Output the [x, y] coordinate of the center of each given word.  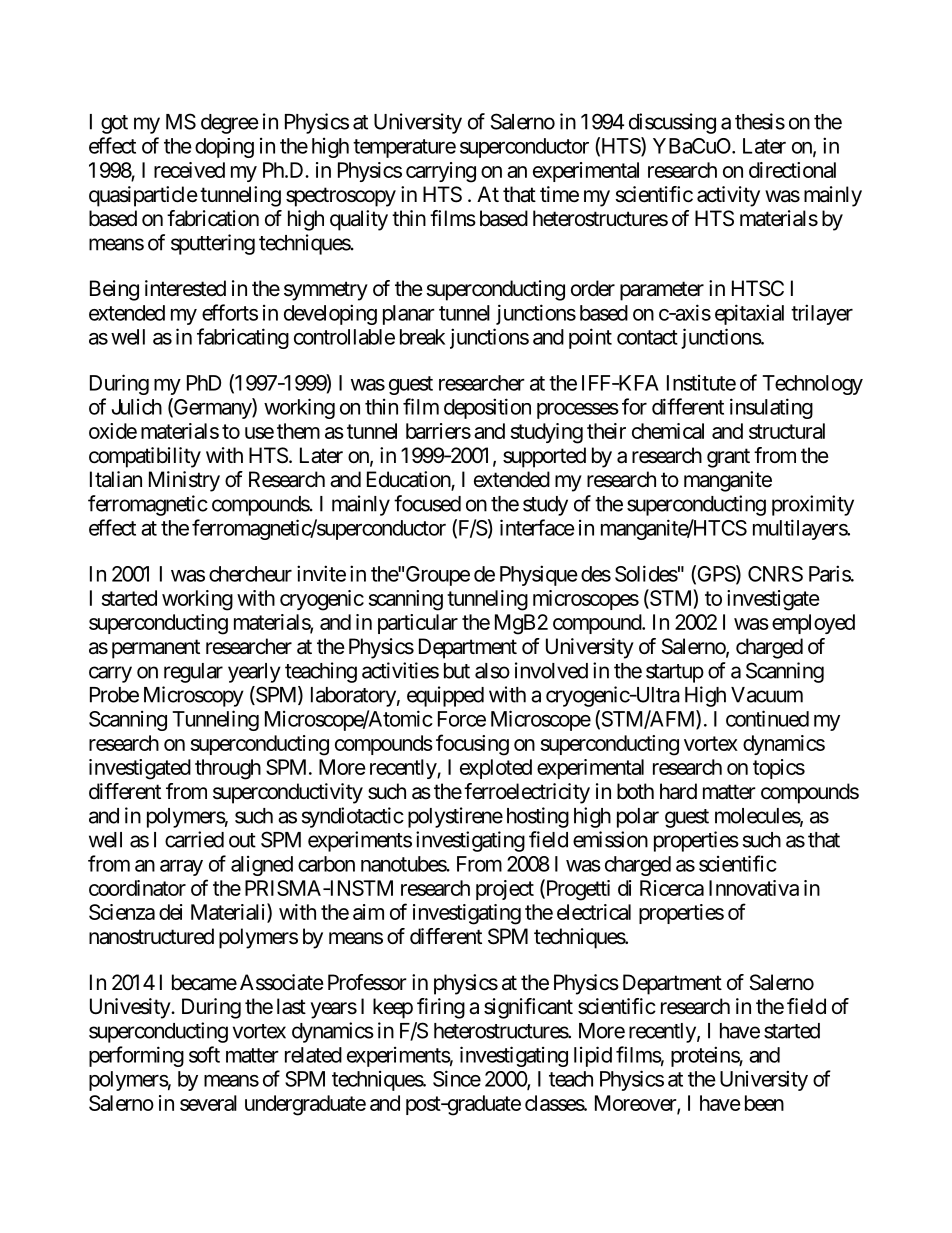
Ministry [184, 481]
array [181, 868]
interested [185, 288]
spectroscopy [341, 197]
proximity [813, 505]
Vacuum [767, 695]
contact [647, 337]
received [189, 170]
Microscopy [194, 696]
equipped [445, 696]
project [505, 890]
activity [728, 196]
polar [638, 818]
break [422, 337]
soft [204, 1054]
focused [427, 503]
